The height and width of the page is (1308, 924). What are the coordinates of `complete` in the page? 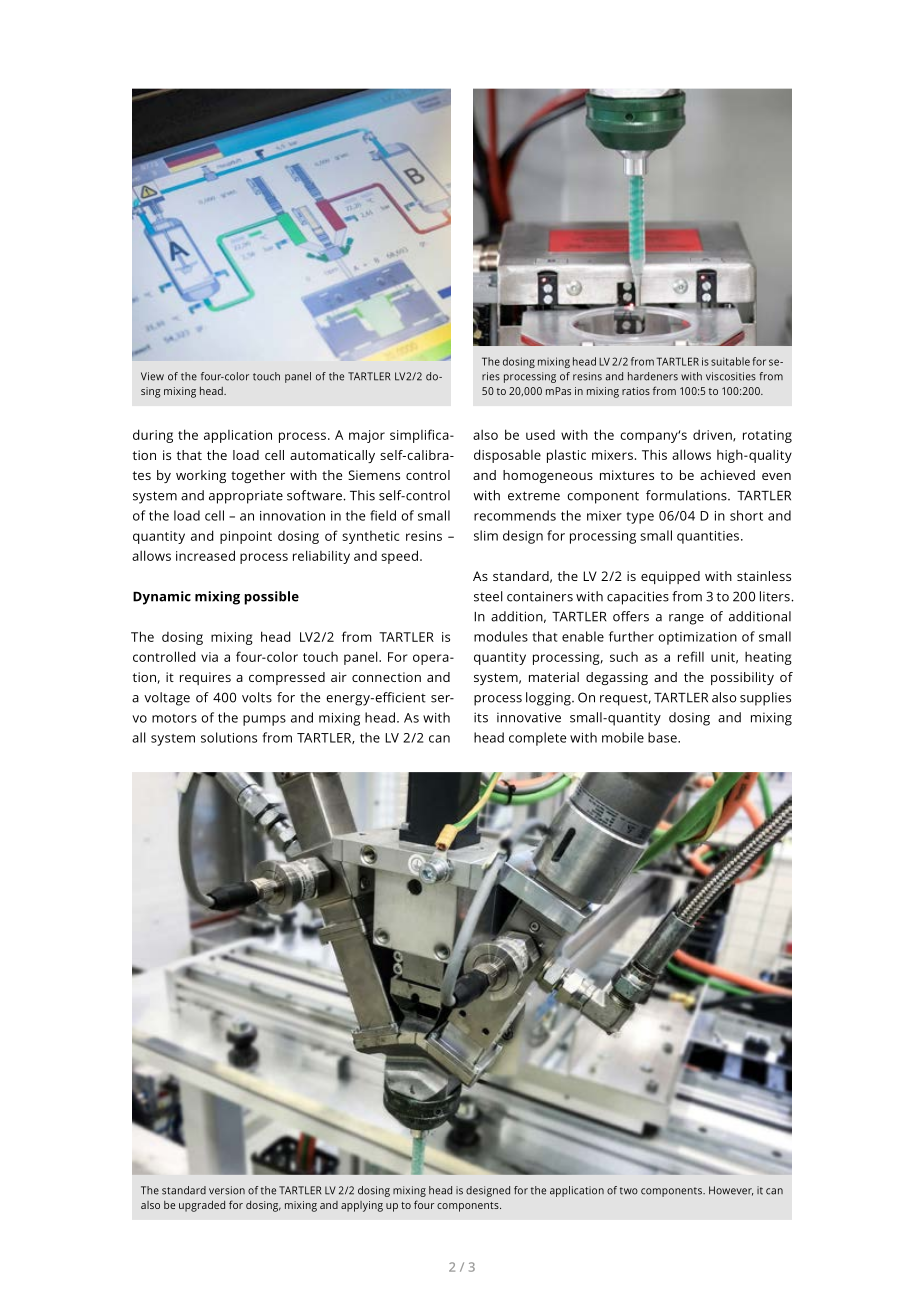 It's located at (537, 739).
